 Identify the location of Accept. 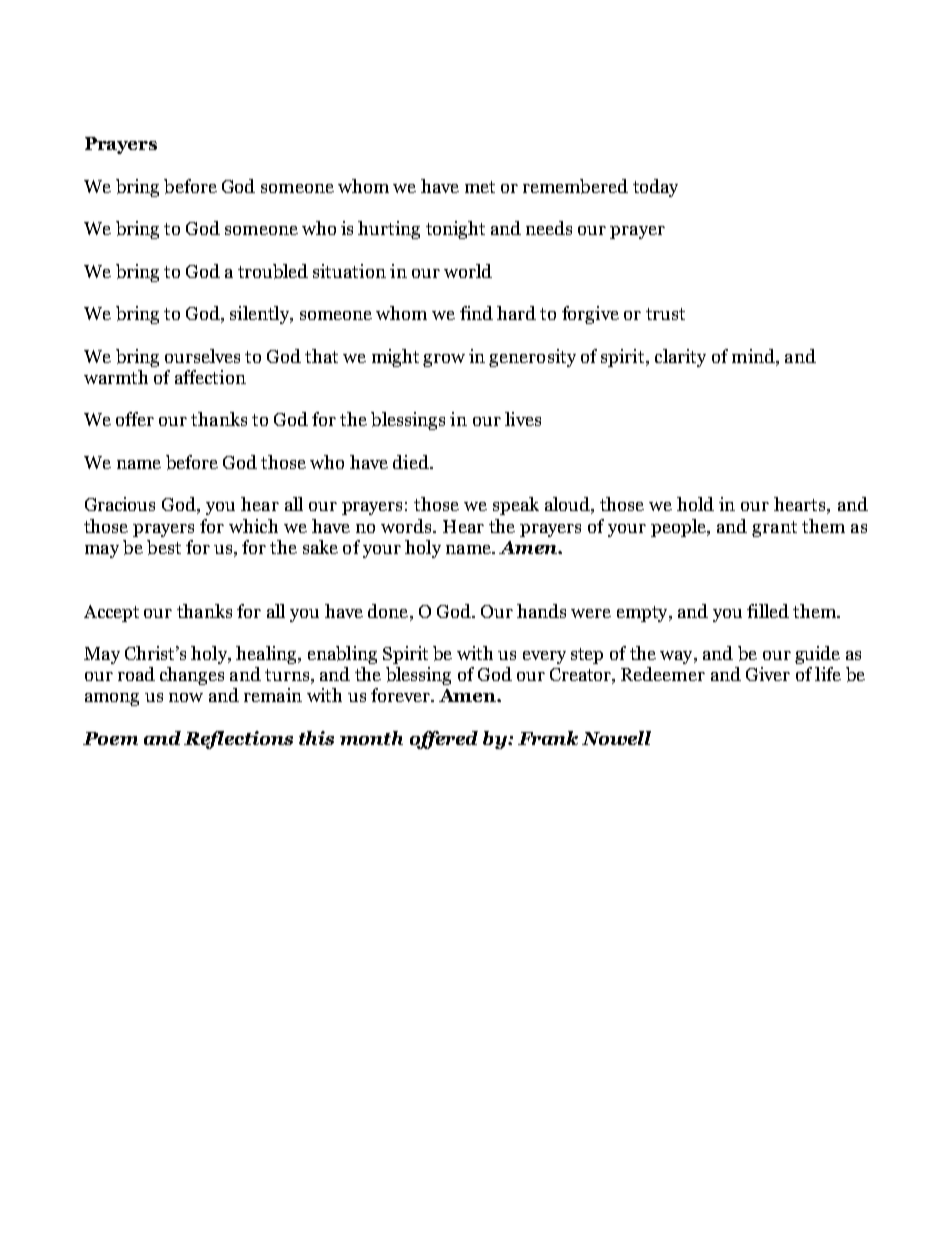
(111, 613).
